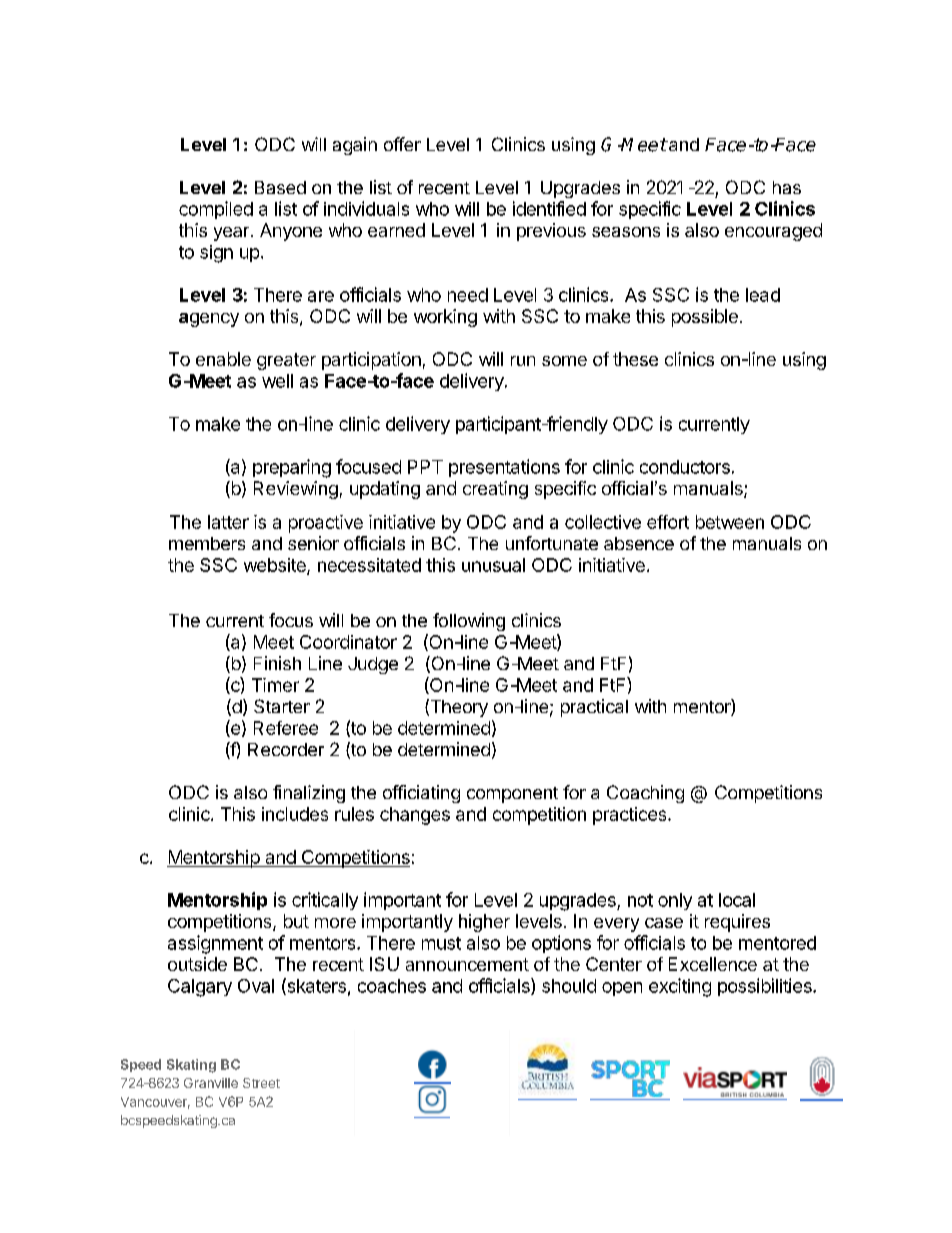 This page has width=952, height=1233. I want to click on Recorder, so click(286, 749).
